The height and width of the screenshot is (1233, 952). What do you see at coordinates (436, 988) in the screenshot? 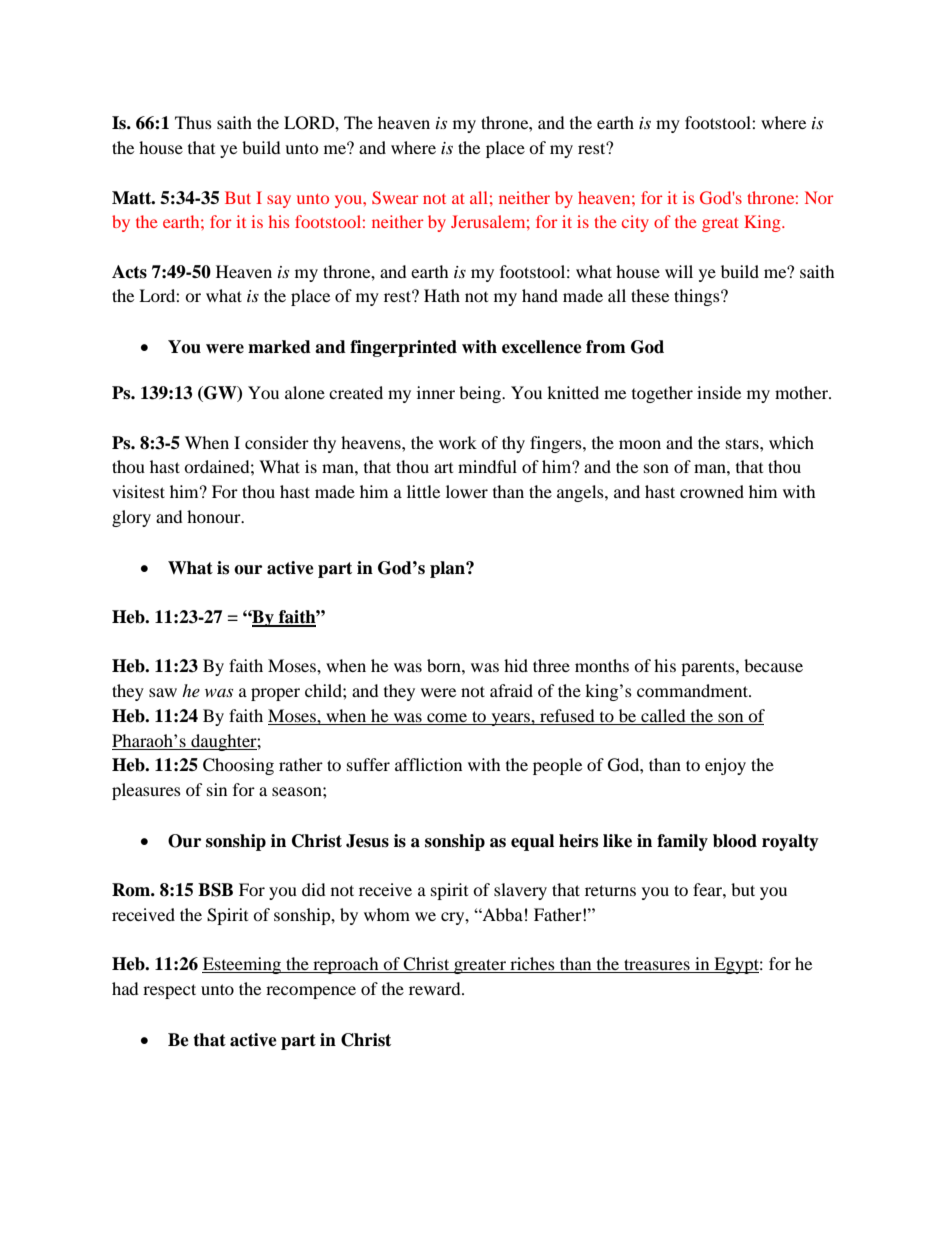
I see `reward` at bounding box center [436, 988].
